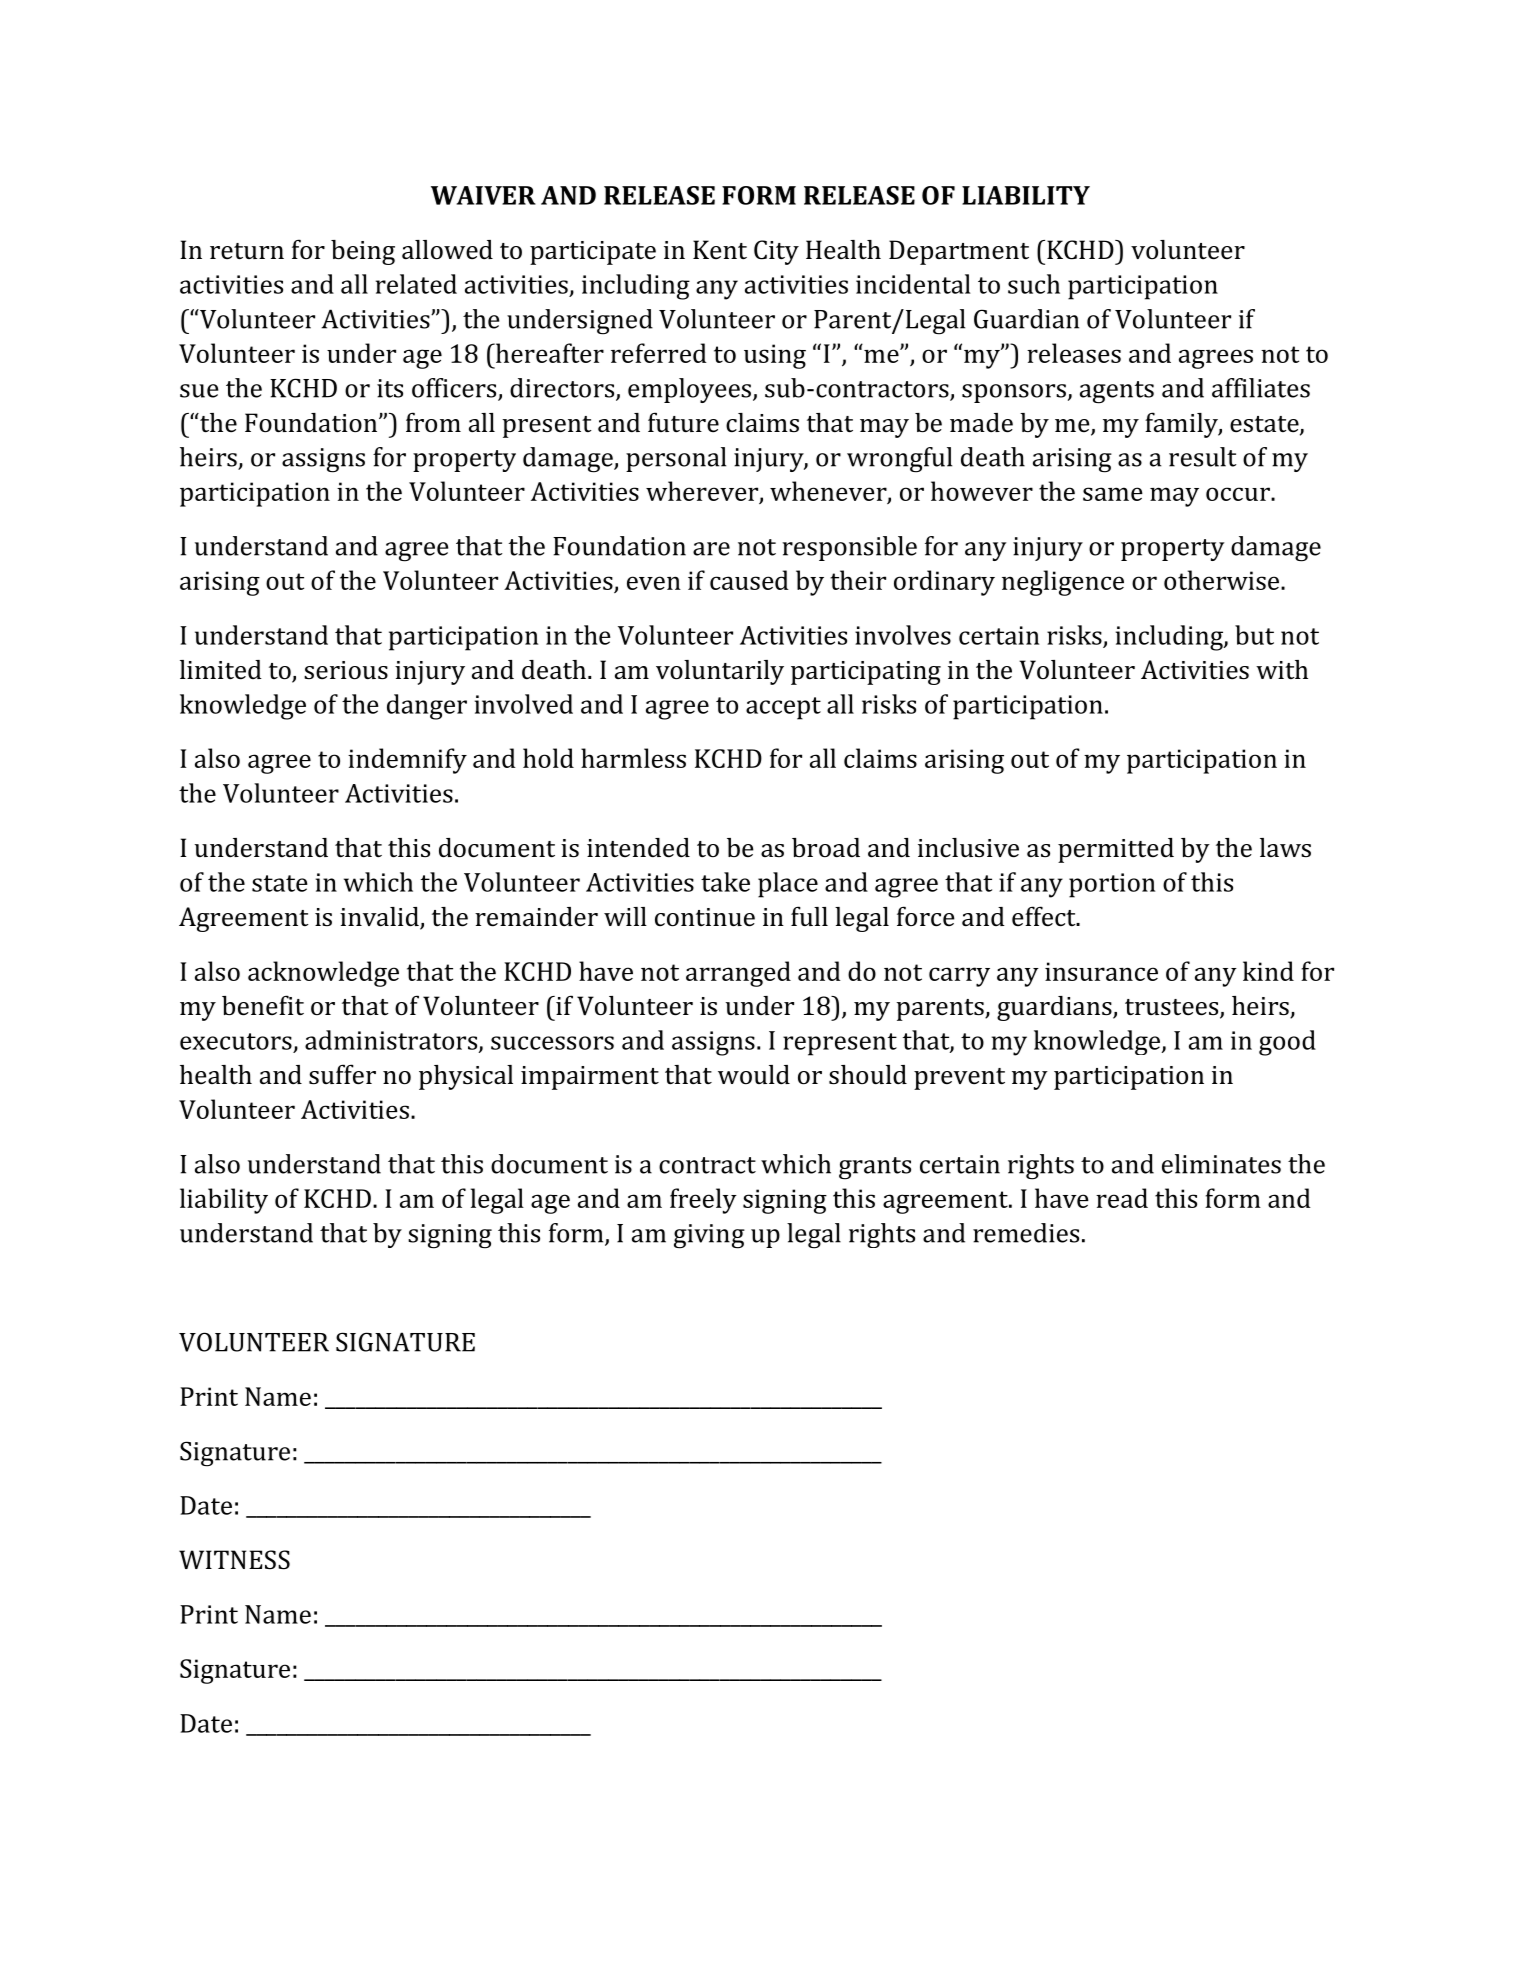 Image resolution: width=1520 pixels, height=1967 pixels. Describe the element at coordinates (709, 1236) in the document. I see `giving` at that location.
